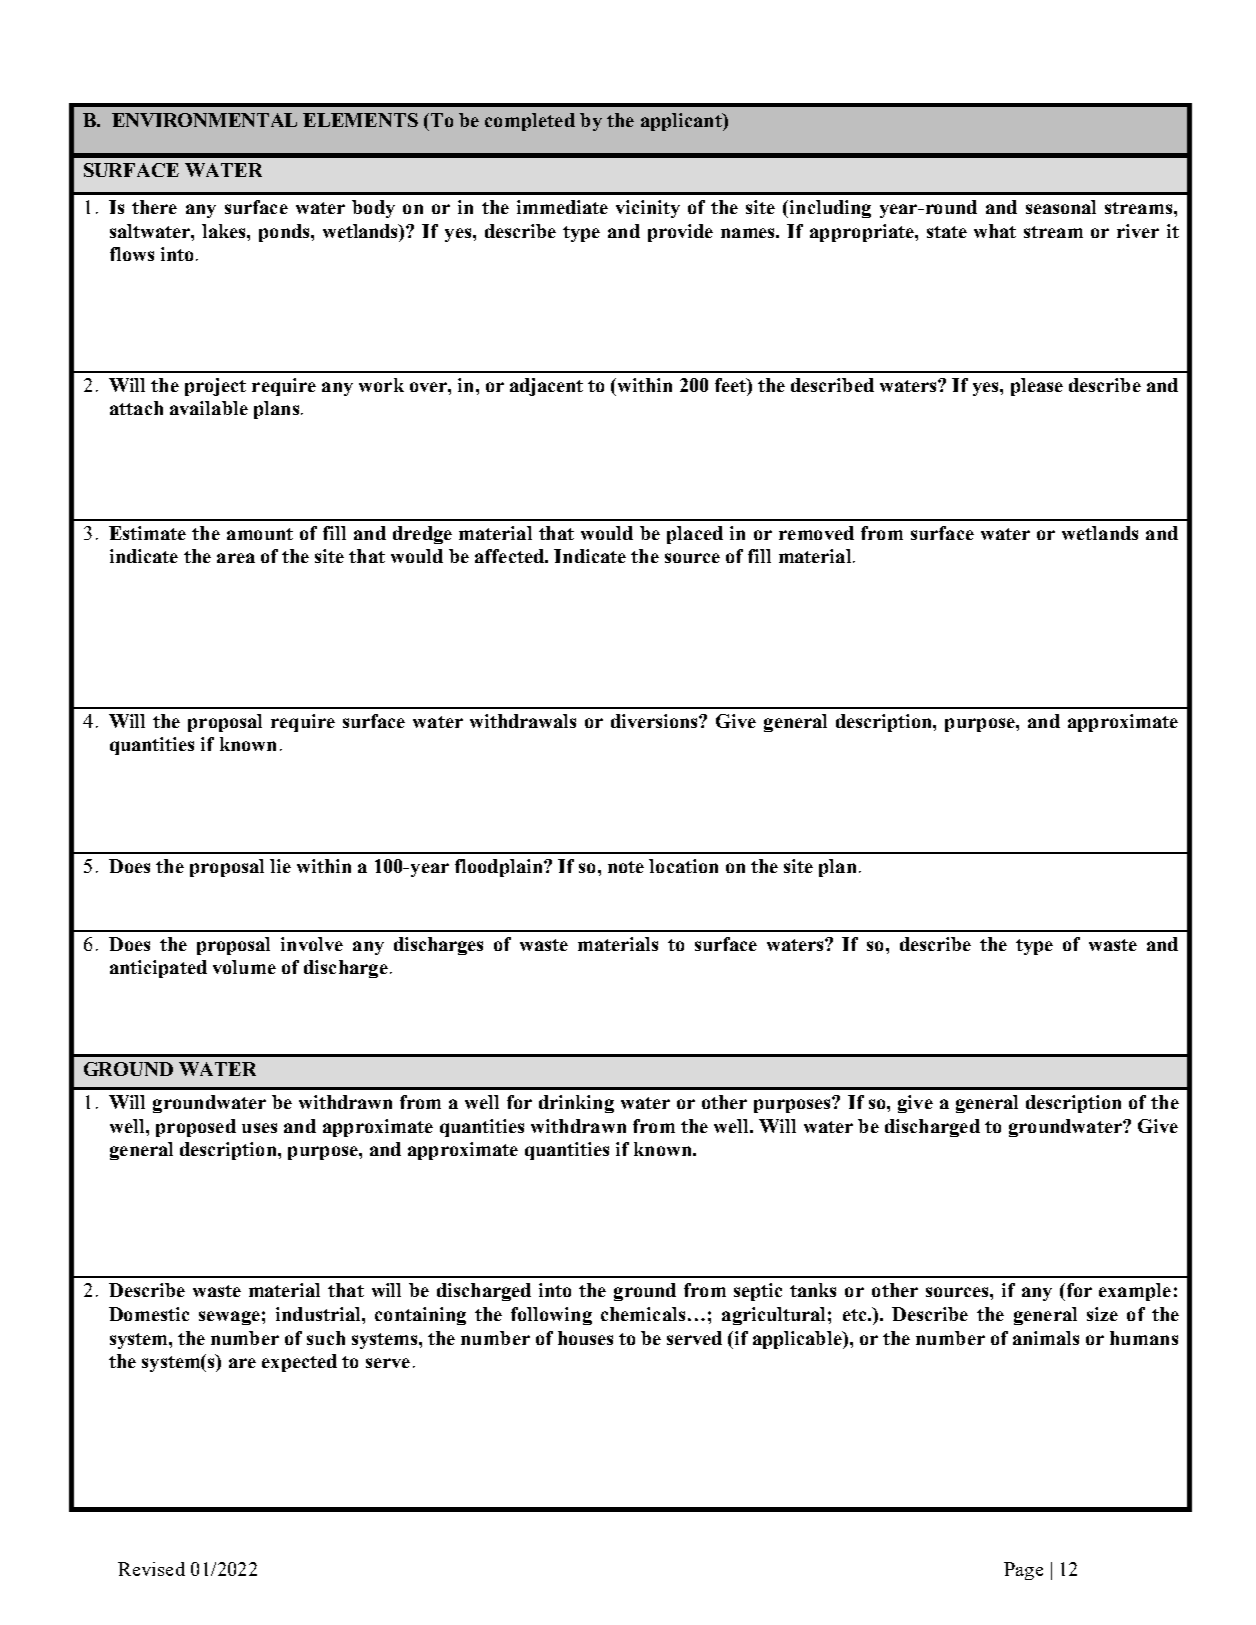 The image size is (1256, 1625). What do you see at coordinates (204, 120) in the document?
I see `ENVIRONMENTAL` at bounding box center [204, 120].
